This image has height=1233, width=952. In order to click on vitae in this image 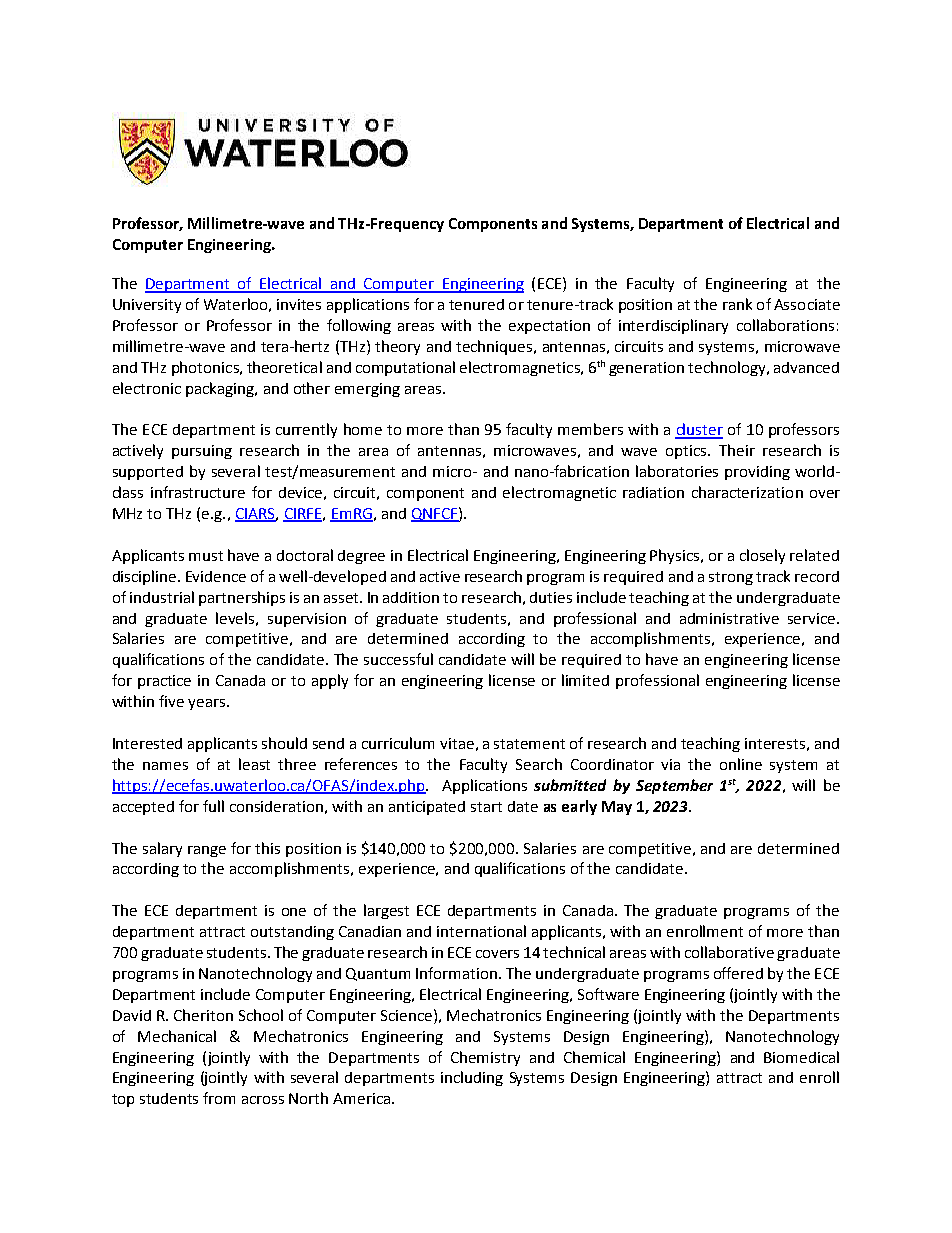, I will do `click(457, 743)`.
